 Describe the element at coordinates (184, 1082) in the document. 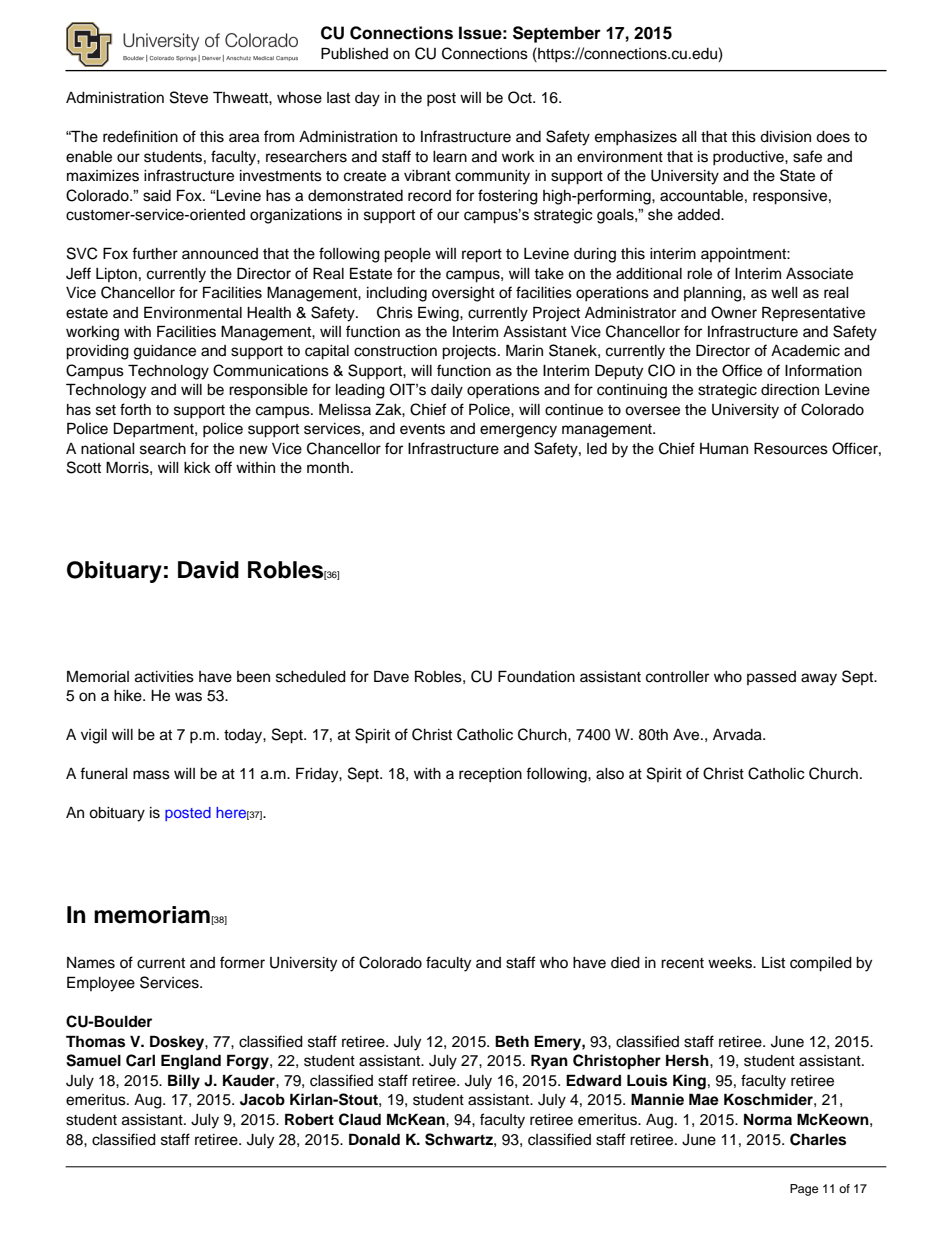

I see `Billy` at that location.
